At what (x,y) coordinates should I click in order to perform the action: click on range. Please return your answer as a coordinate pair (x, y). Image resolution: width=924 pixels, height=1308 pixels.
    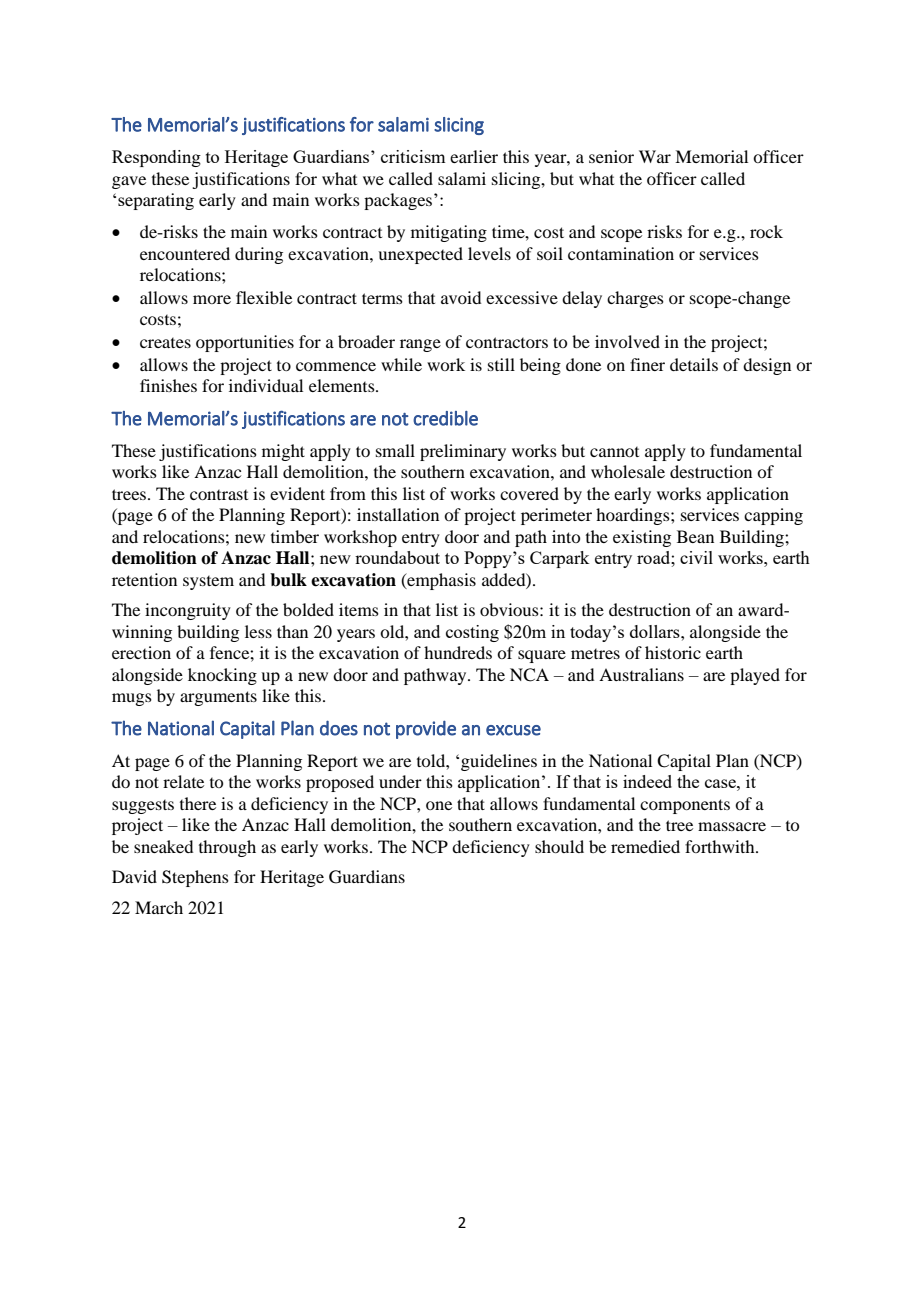
    Looking at the image, I should click on (420, 345).
